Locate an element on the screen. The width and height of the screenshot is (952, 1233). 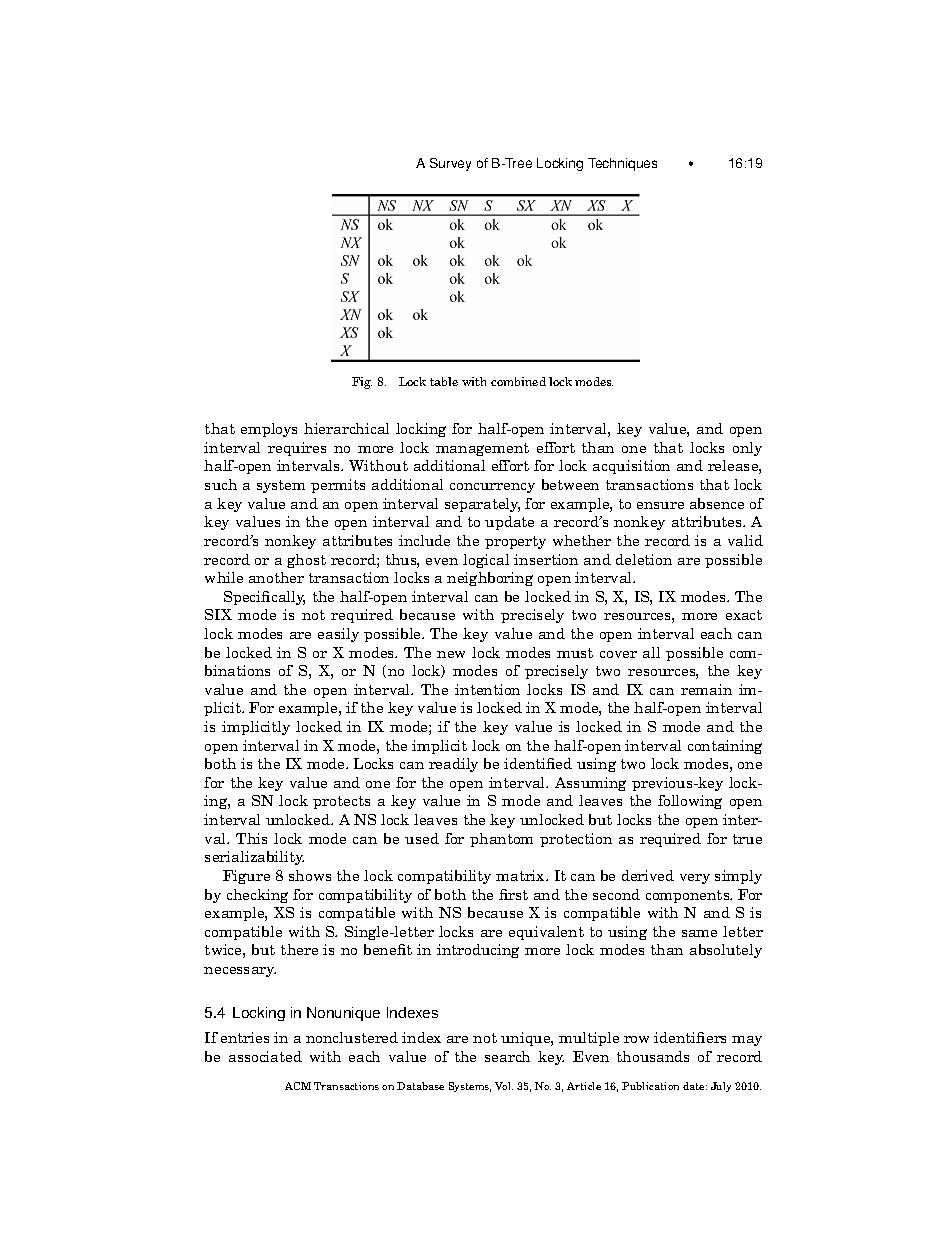
exact is located at coordinates (744, 615).
